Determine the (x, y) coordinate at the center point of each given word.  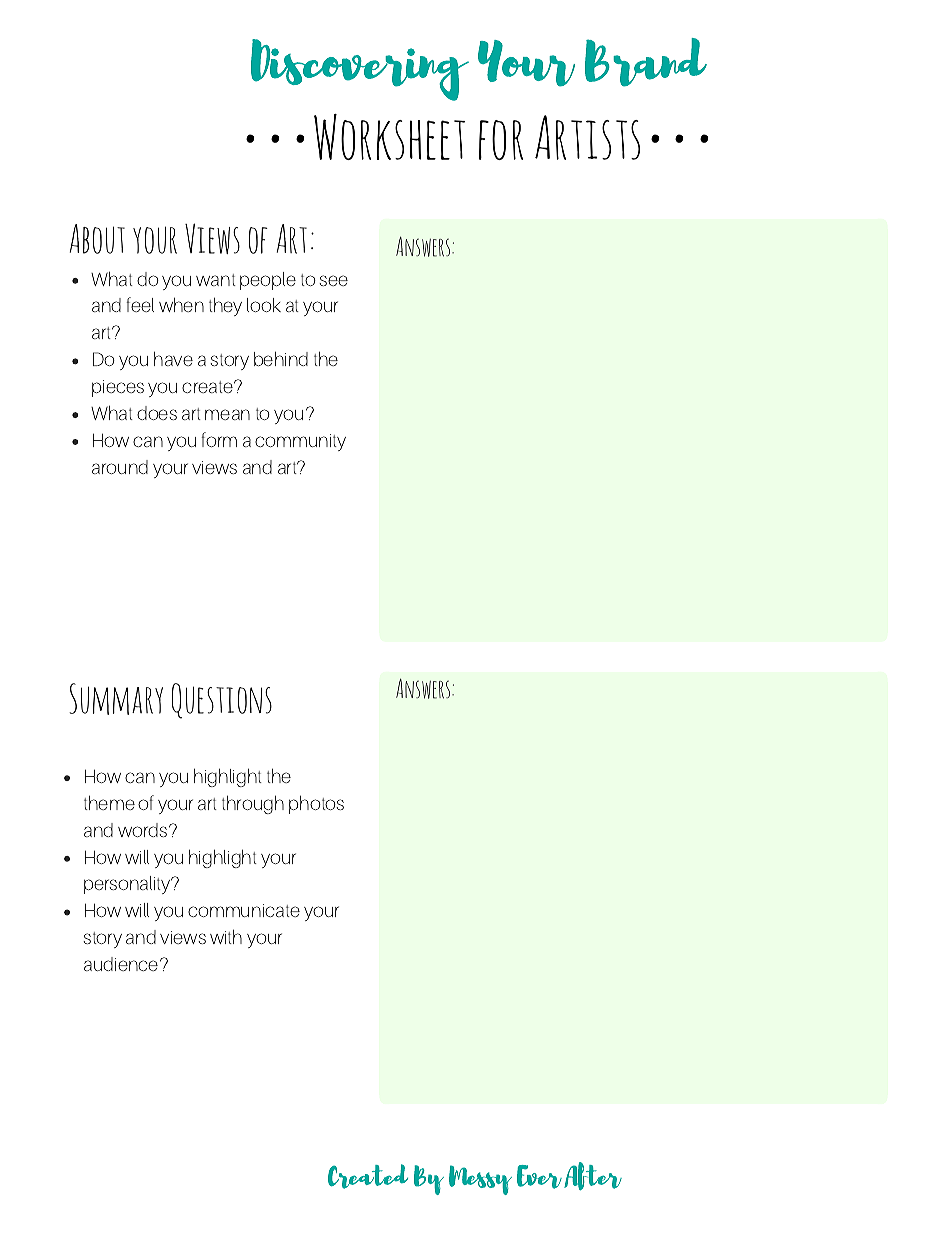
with (226, 936)
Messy (480, 1180)
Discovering (360, 70)
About (97, 239)
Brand (646, 62)
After (593, 1176)
